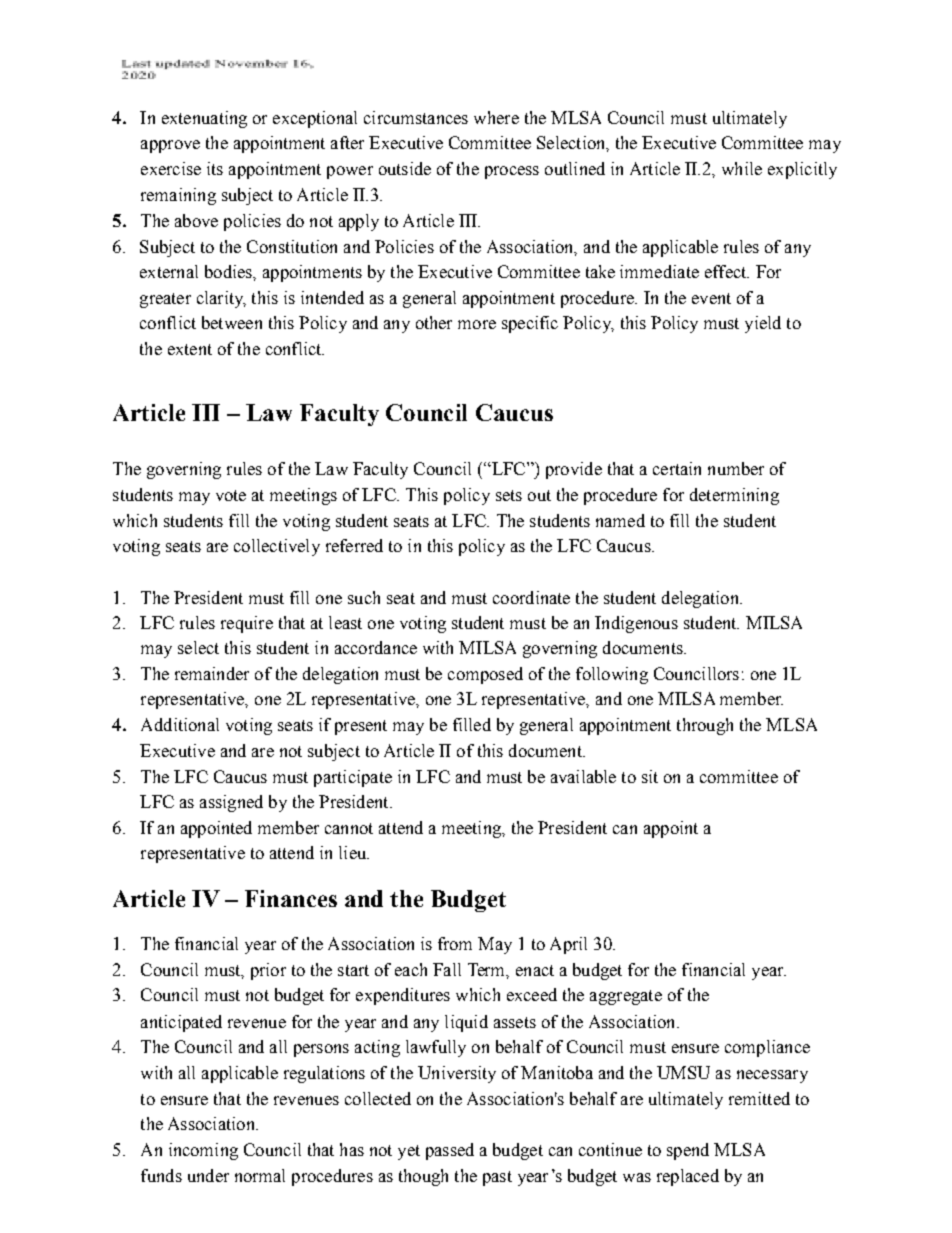  What do you see at coordinates (455, 943) in the image?
I see `from` at bounding box center [455, 943].
